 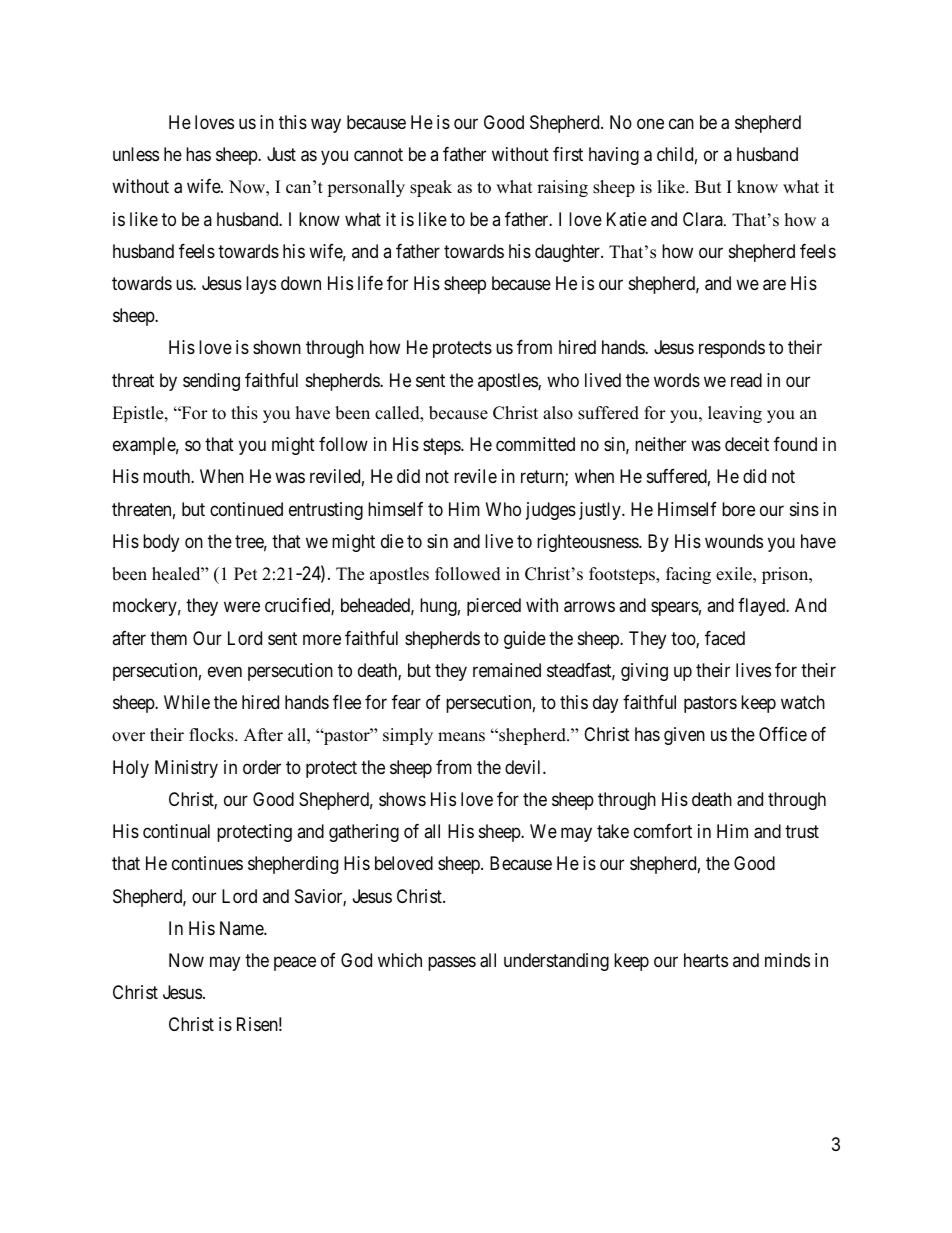 I want to click on committed, so click(x=535, y=444).
